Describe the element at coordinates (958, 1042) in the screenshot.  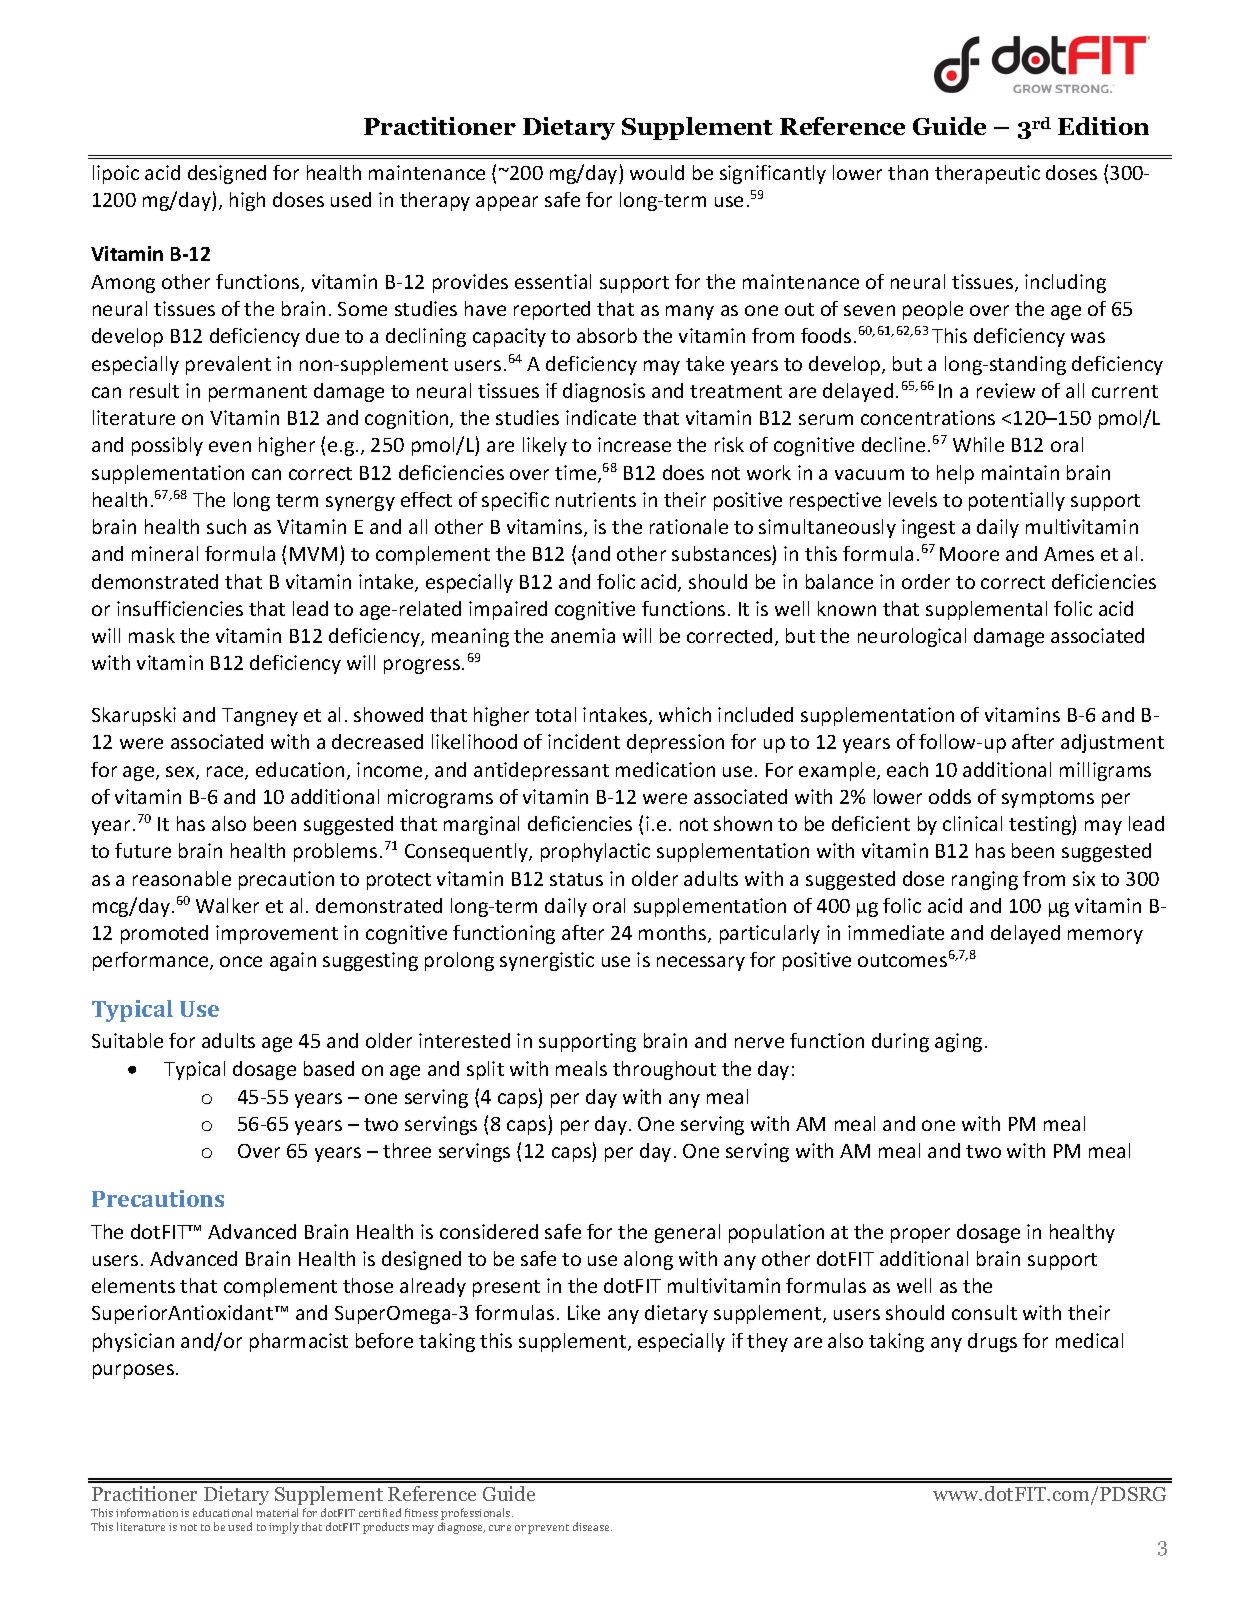
I see `aging` at that location.
